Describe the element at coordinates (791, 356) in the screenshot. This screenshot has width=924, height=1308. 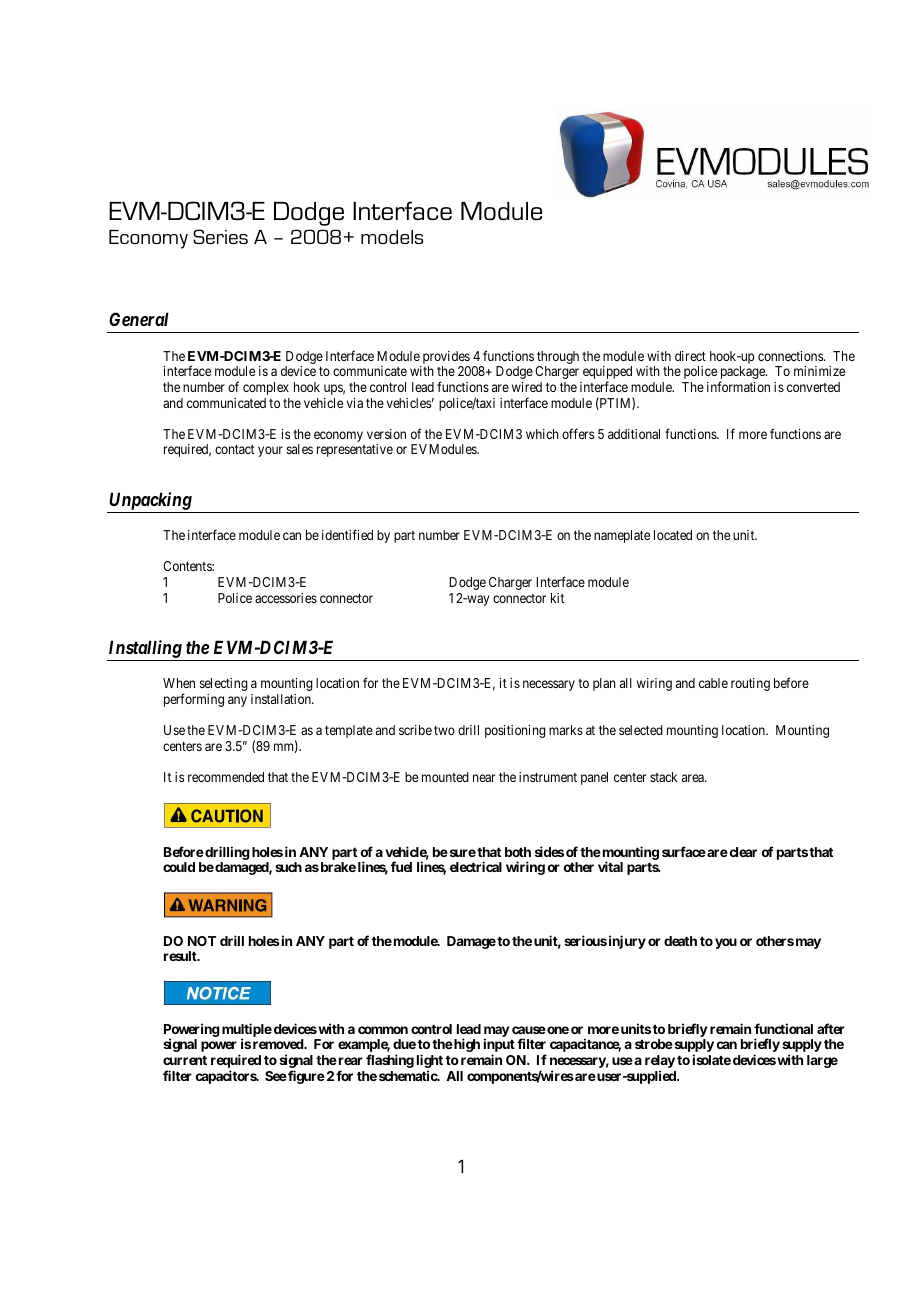
I see `connections` at that location.
